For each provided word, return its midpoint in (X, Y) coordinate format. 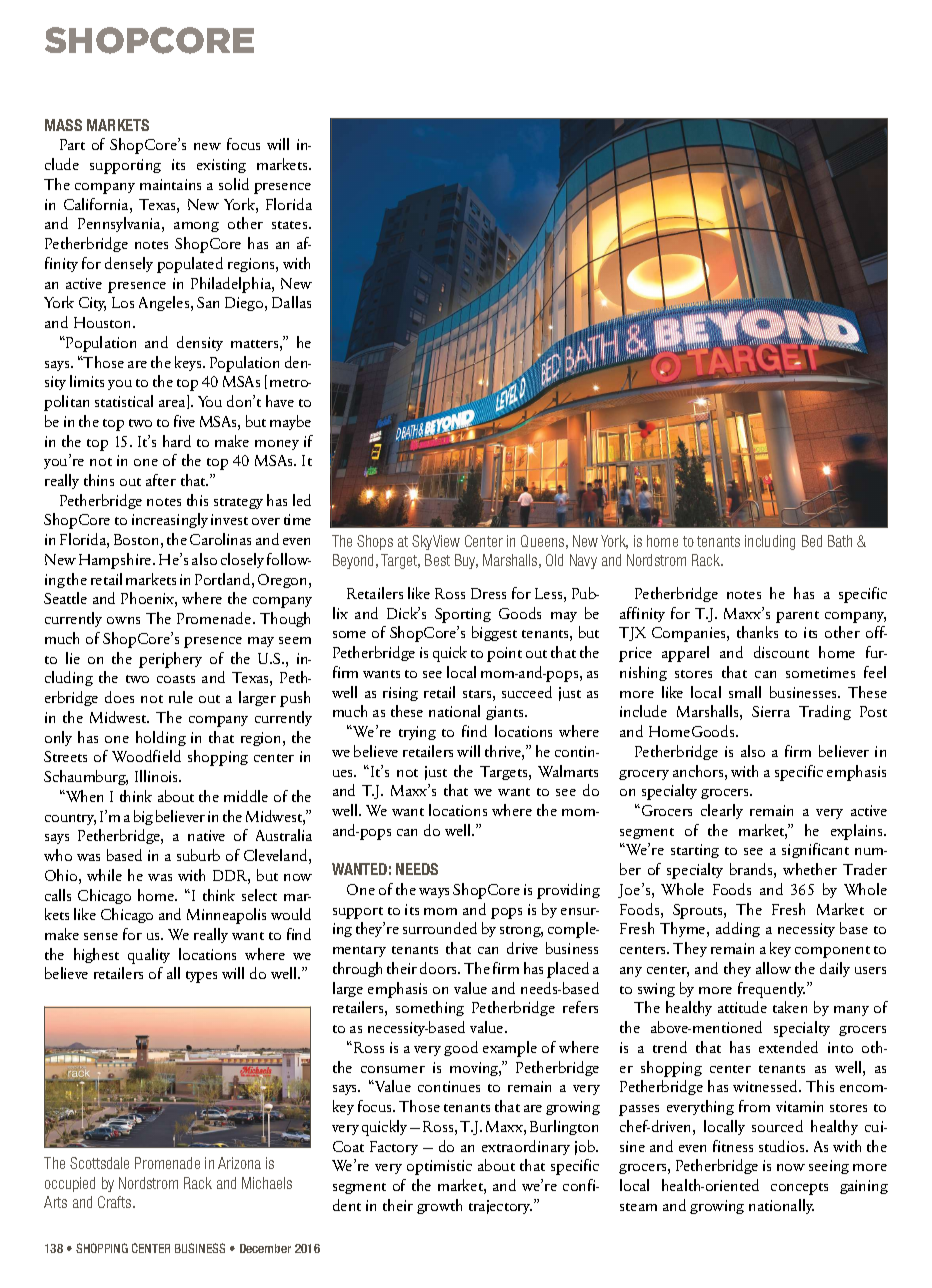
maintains (170, 184)
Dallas (291, 302)
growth (439, 1206)
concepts (799, 1189)
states (291, 225)
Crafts (116, 1202)
